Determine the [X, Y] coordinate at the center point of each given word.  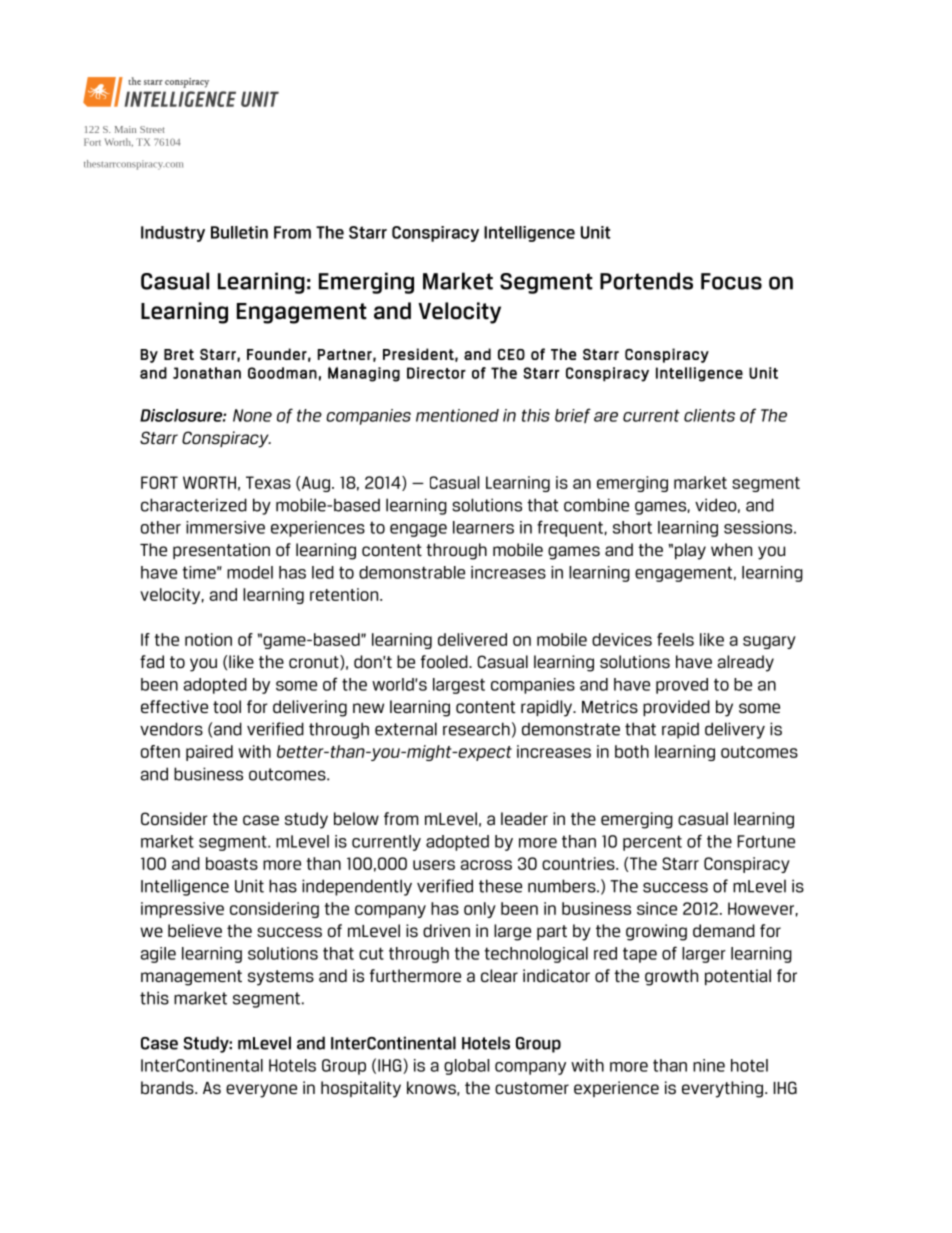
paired [209, 753]
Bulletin [239, 232]
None [252, 415]
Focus [731, 281]
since [657, 908]
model [250, 572]
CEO [511, 354]
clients [709, 415]
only [480, 910]
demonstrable [412, 572]
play [690, 551]
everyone [261, 1091]
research [476, 729]
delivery [735, 730]
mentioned [457, 415]
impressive [182, 910]
